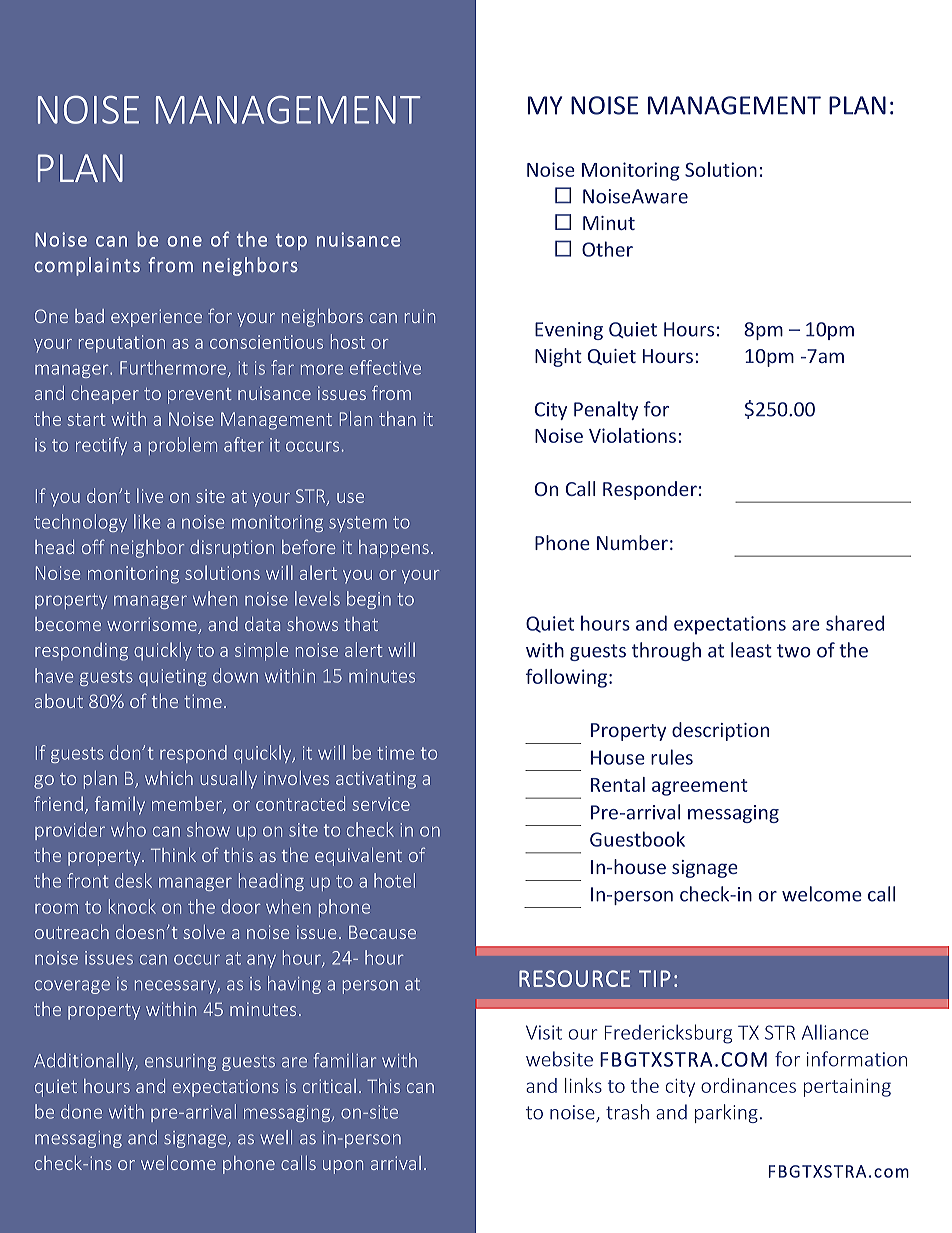 This screenshot has width=952, height=1233. I want to click on done, so click(81, 1111).
